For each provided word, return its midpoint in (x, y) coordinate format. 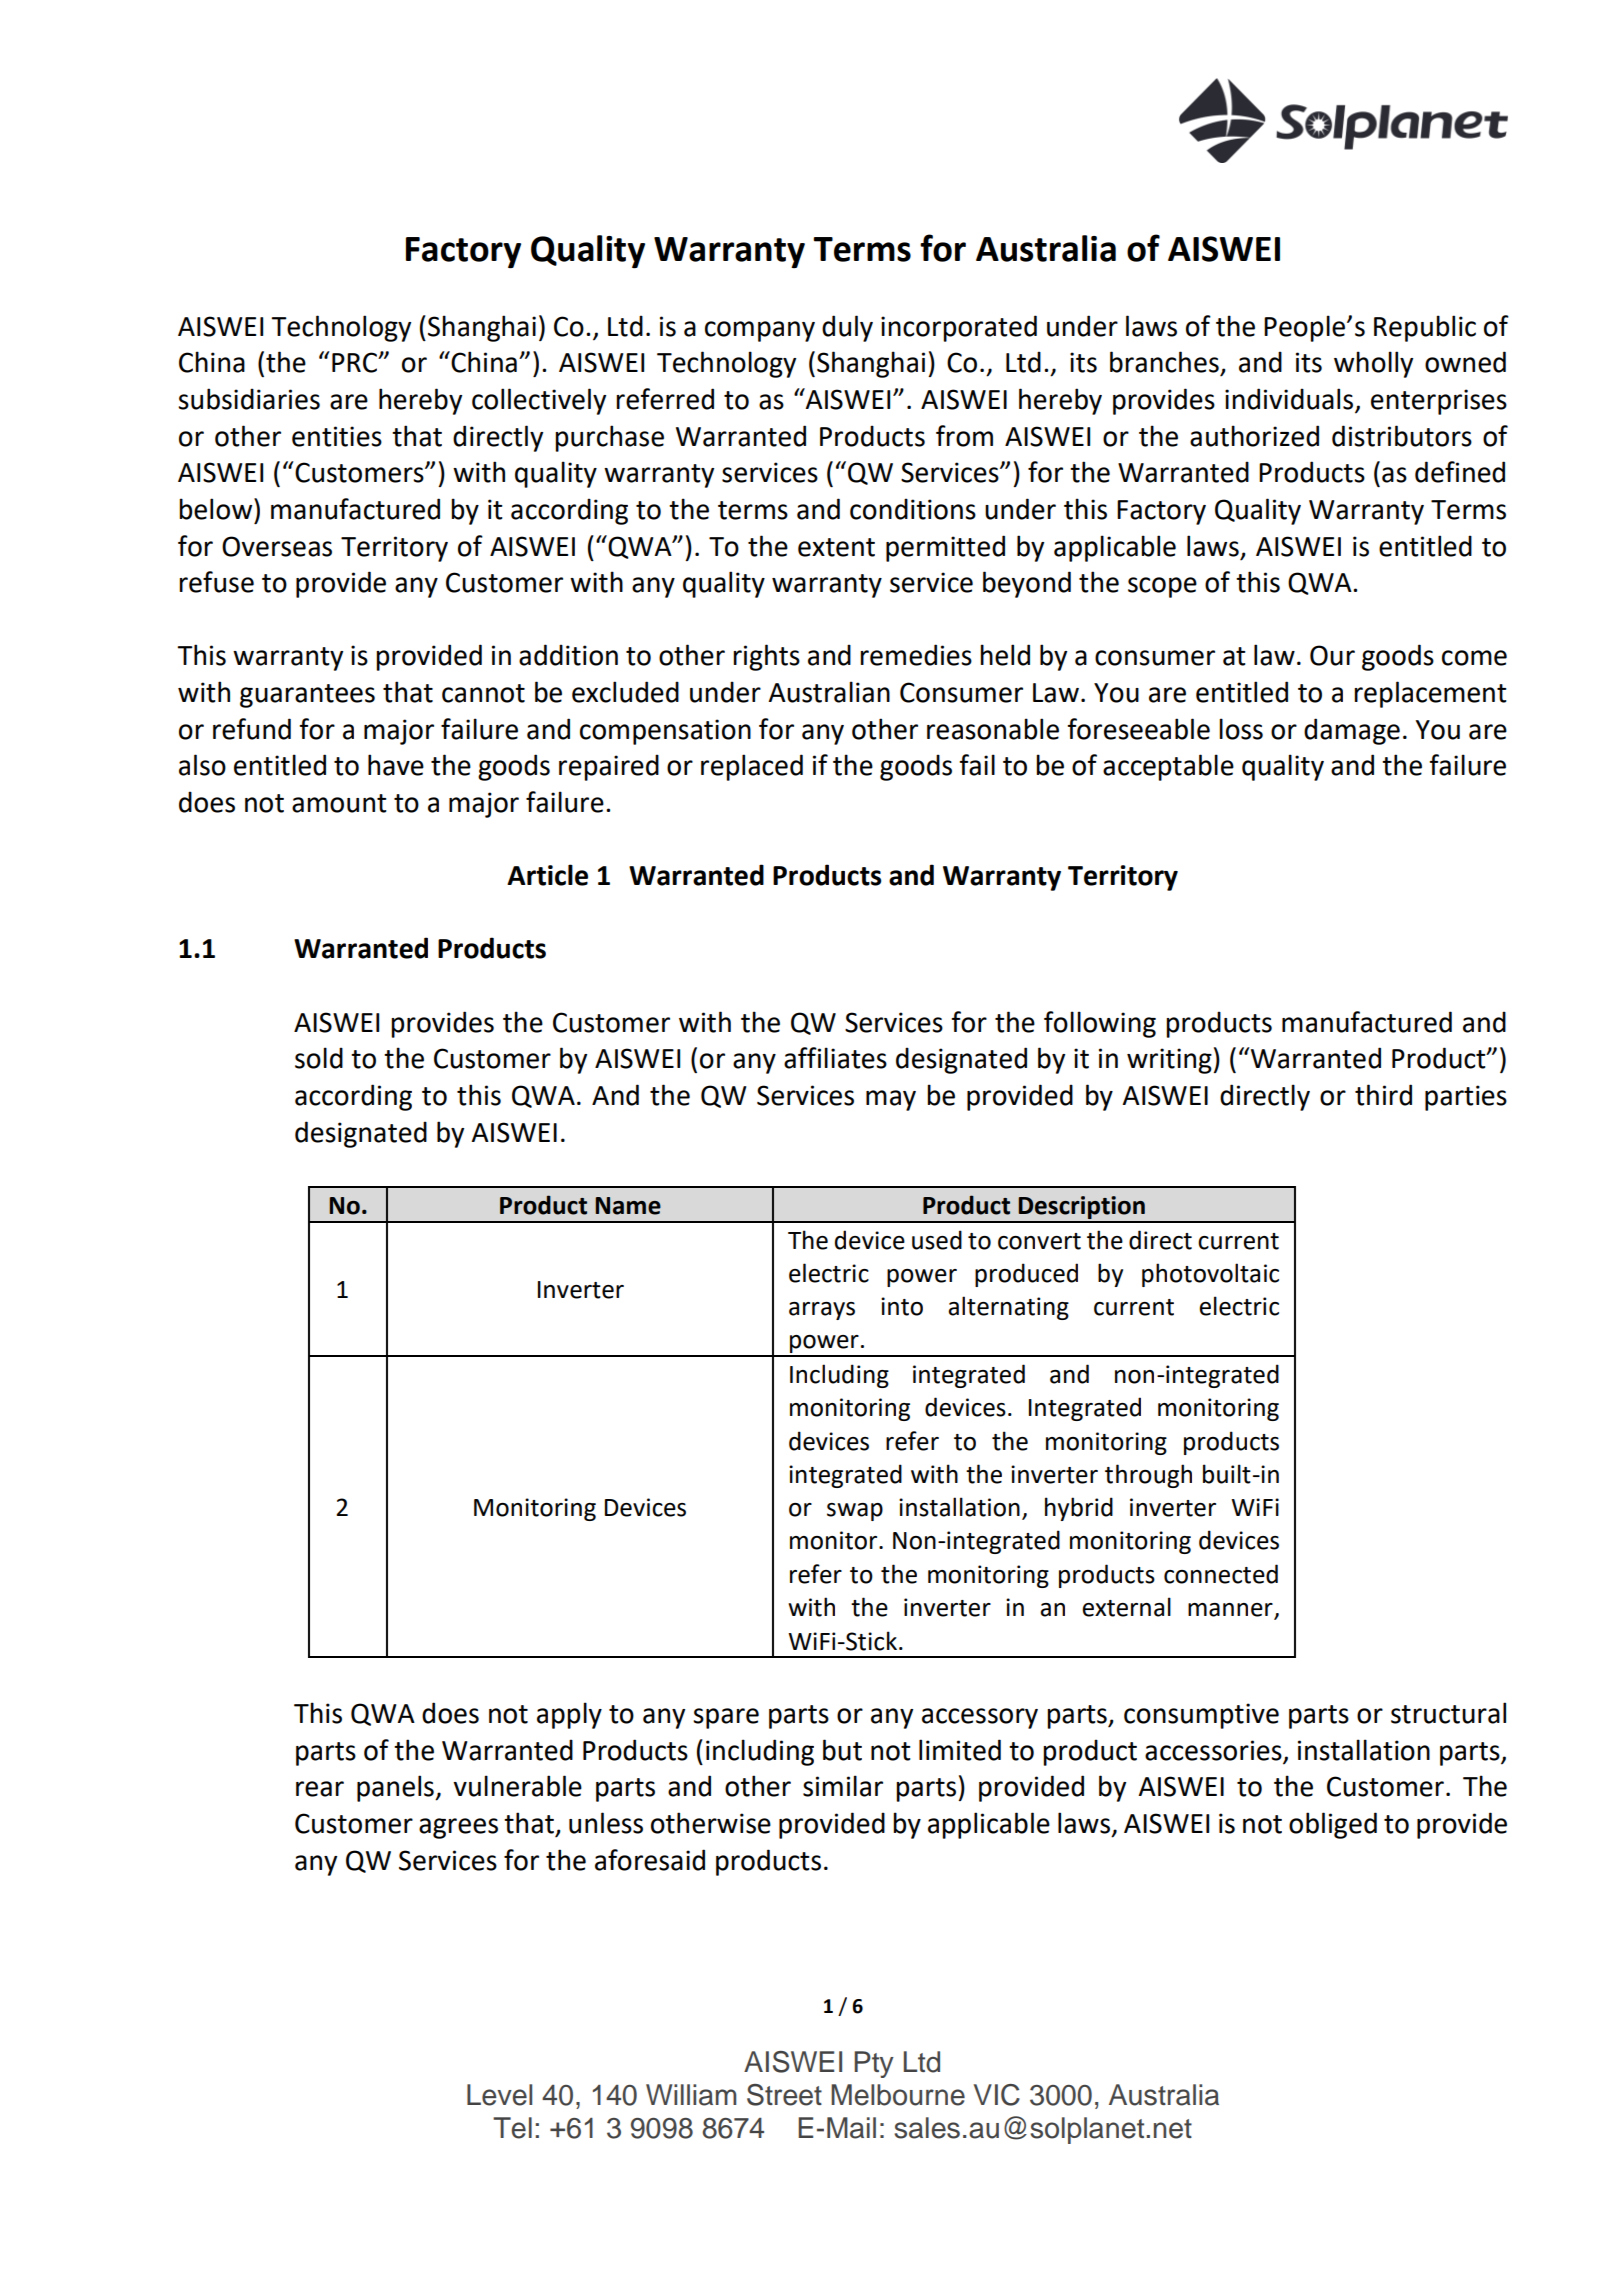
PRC (356, 362)
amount (339, 803)
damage (1352, 731)
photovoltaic (1210, 1275)
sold (319, 1058)
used (937, 1240)
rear (320, 1789)
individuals (1290, 400)
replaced (752, 767)
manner (1231, 1611)
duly (847, 328)
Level (499, 2095)
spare (726, 1718)
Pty (874, 2064)
